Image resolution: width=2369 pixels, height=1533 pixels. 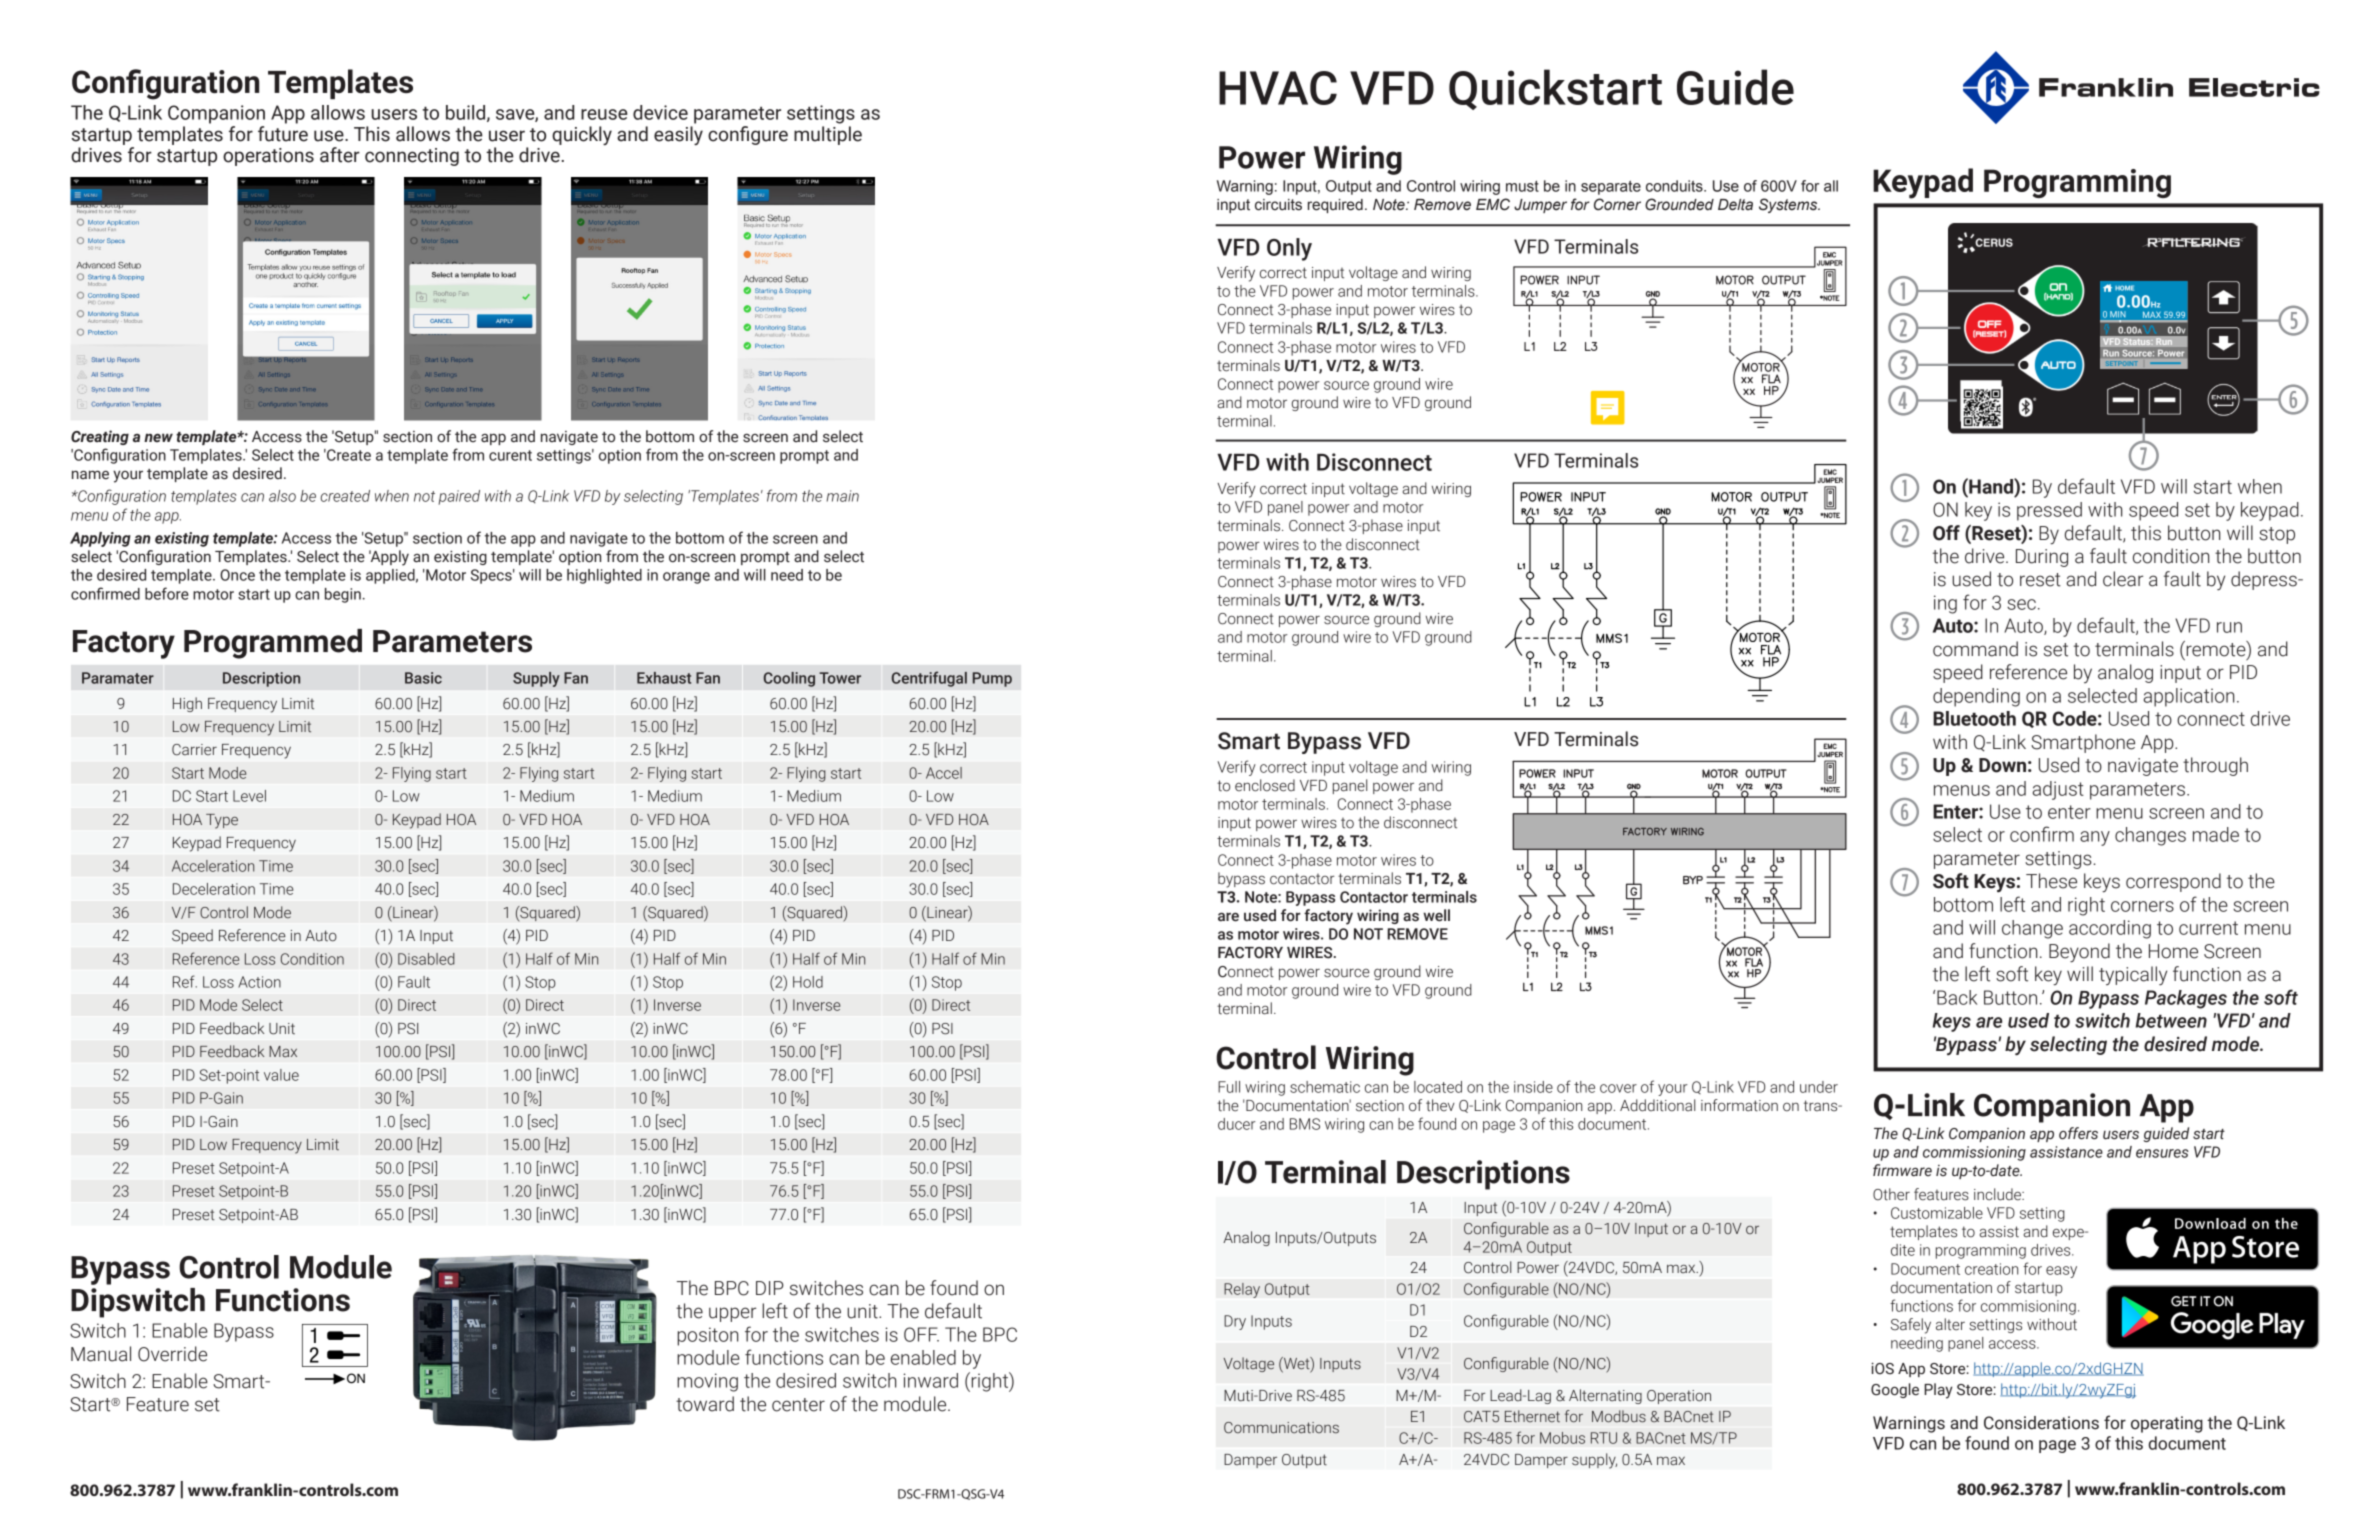 What do you see at coordinates (283, 134) in the image?
I see `future` at bounding box center [283, 134].
